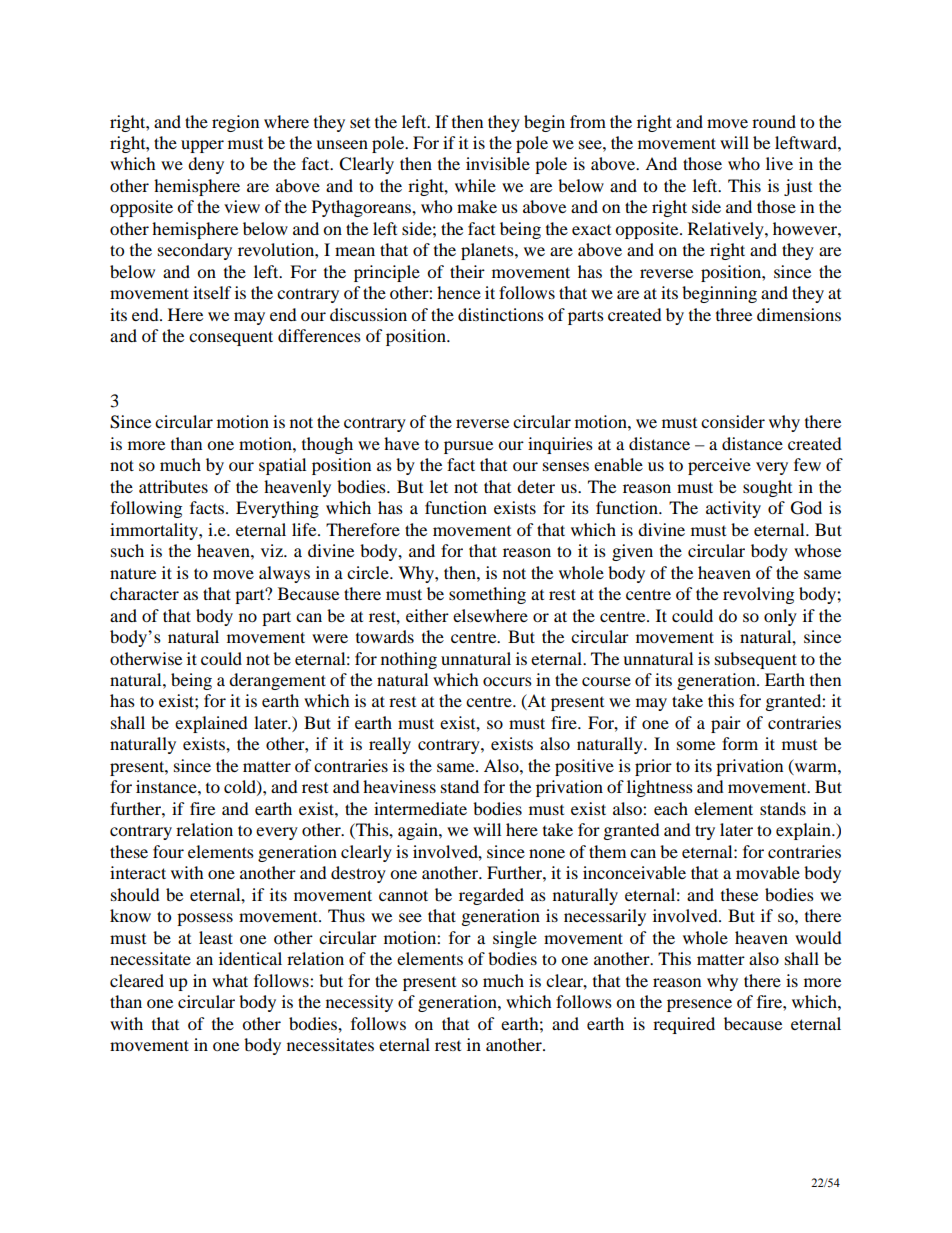 This page has width=952, height=1233. What do you see at coordinates (277, 681) in the page?
I see `derangement` at bounding box center [277, 681].
